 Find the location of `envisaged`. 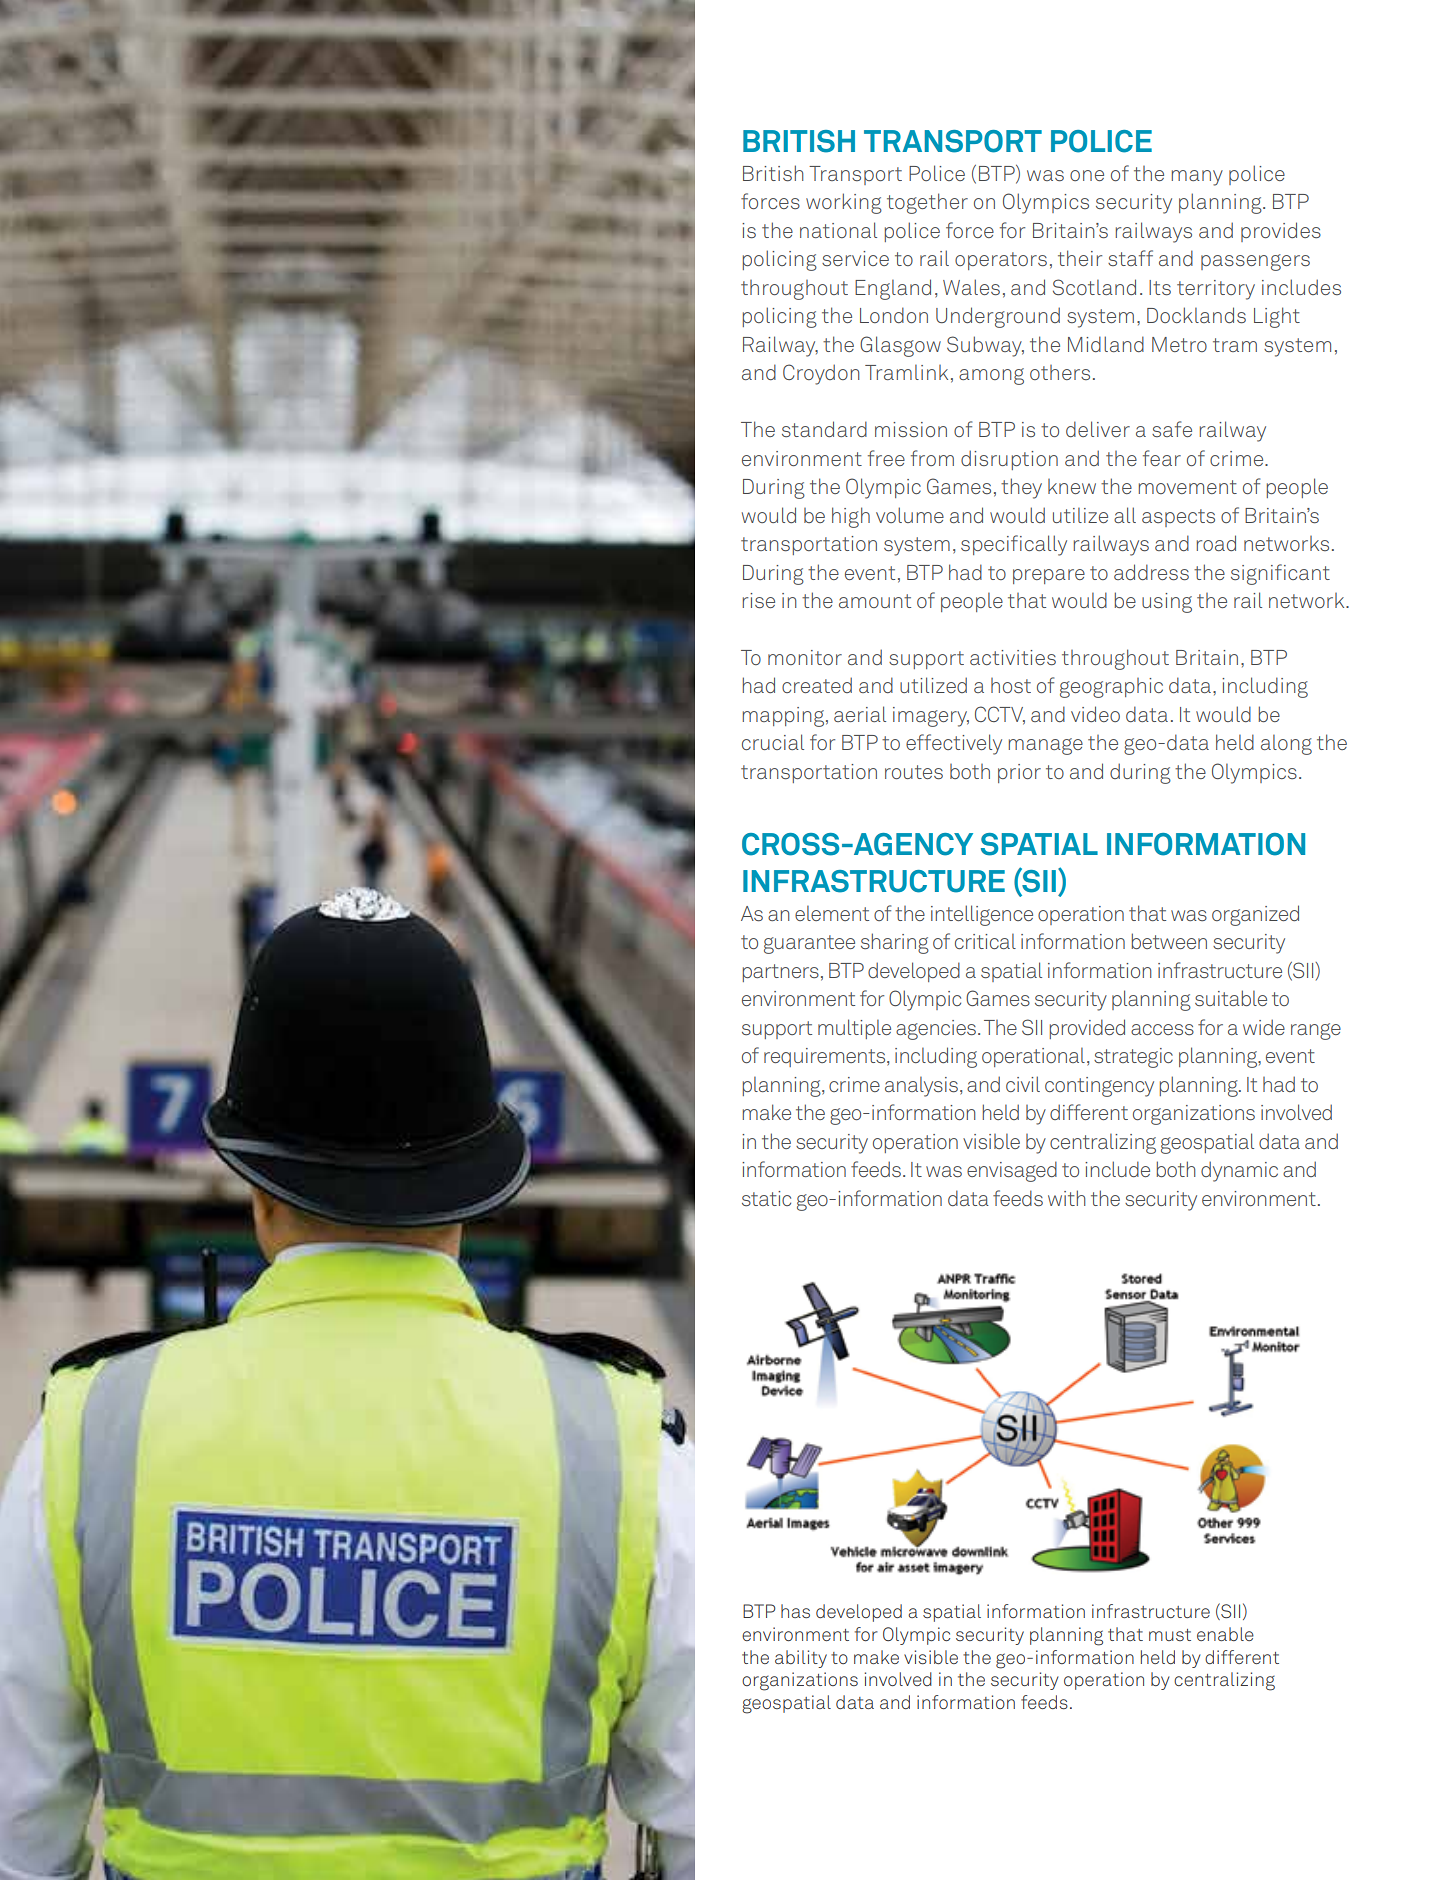

envisaged is located at coordinates (1012, 1171).
